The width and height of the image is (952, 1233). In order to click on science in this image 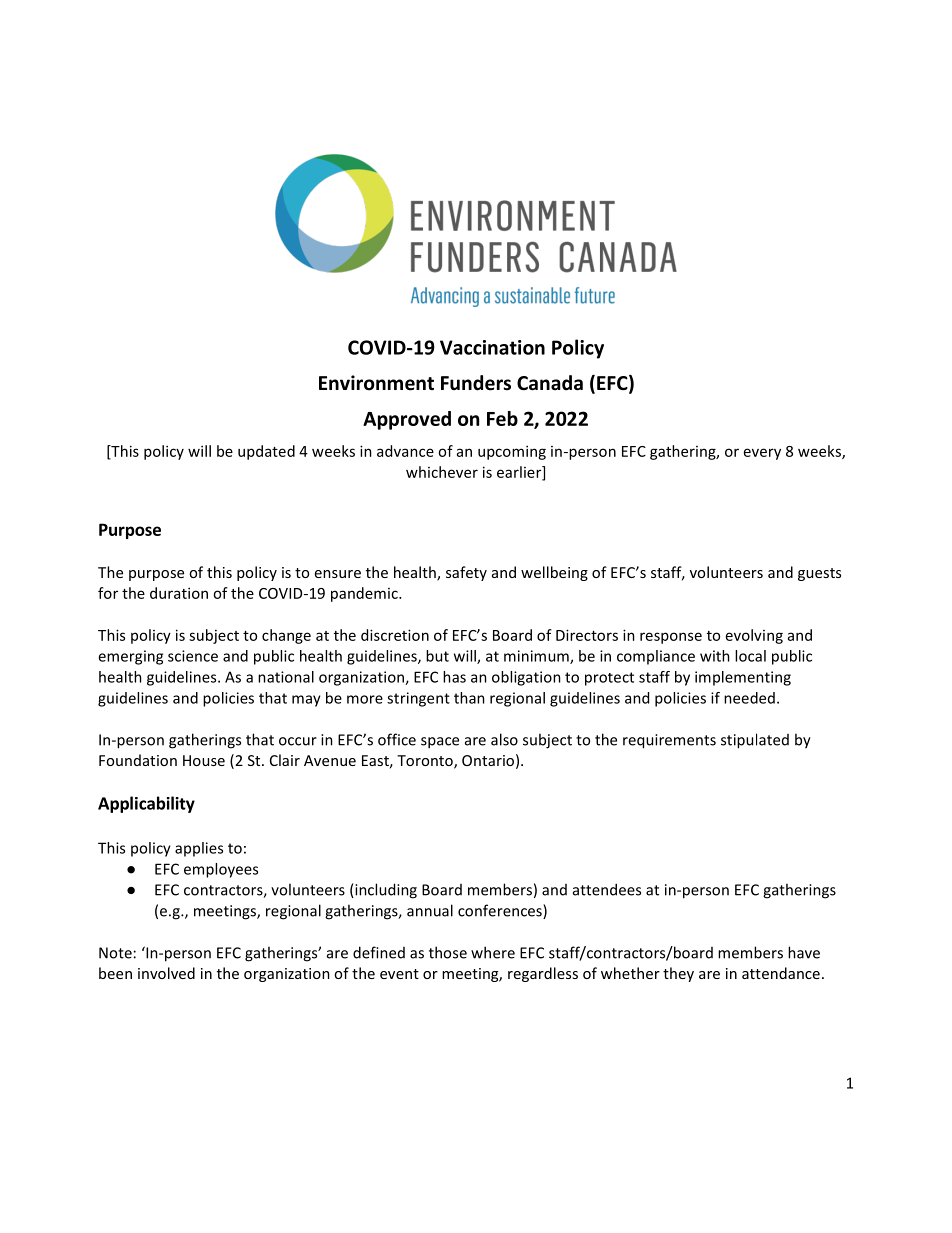, I will do `click(193, 656)`.
